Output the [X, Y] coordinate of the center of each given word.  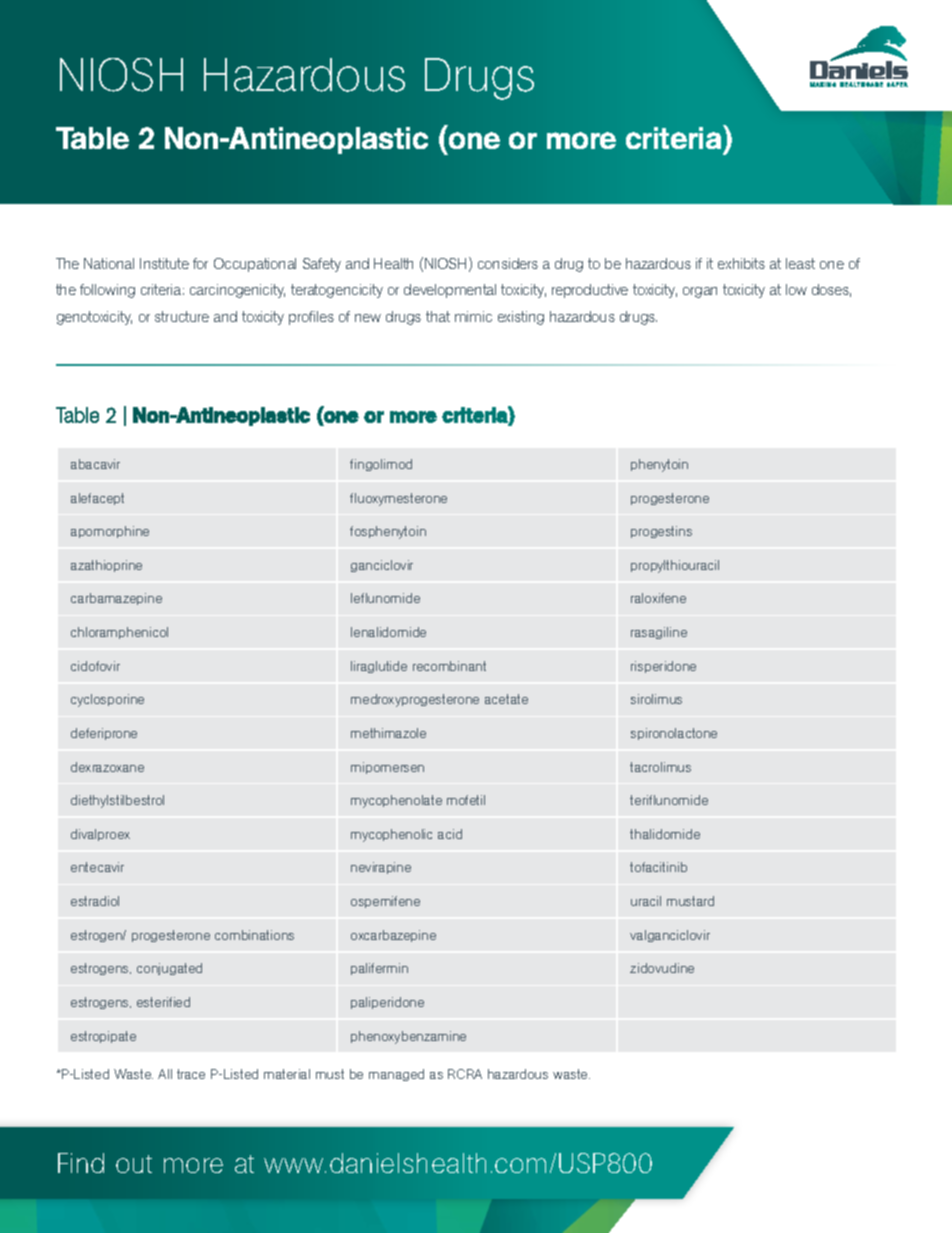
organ [700, 292]
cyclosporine [107, 700]
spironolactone [674, 734]
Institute [164, 263]
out [134, 1164]
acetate [506, 699]
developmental [450, 291]
